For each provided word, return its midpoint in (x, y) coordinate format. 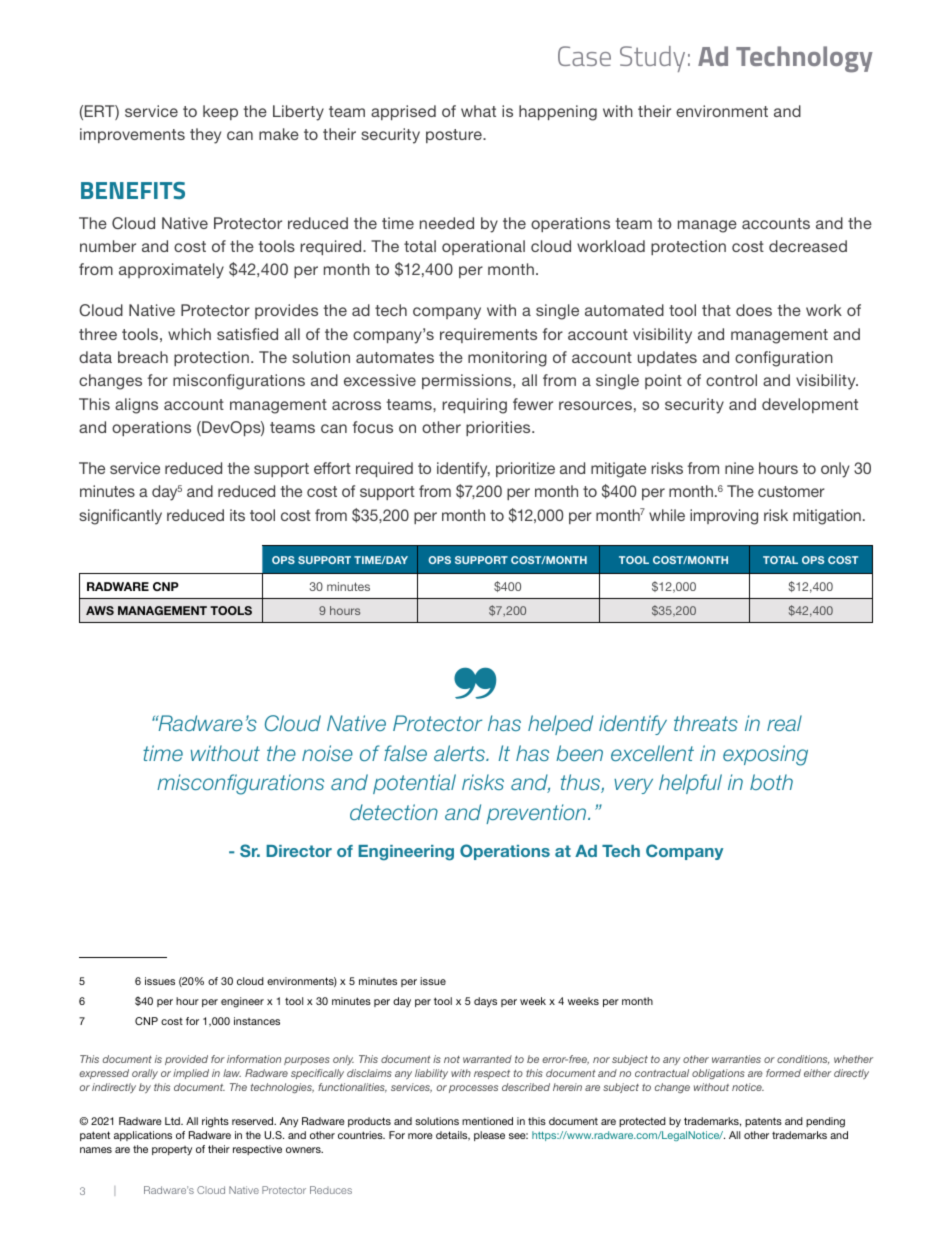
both (771, 782)
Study (652, 59)
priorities (499, 428)
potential (414, 784)
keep (220, 112)
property (172, 1151)
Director (299, 851)
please (489, 1136)
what (478, 111)
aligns (136, 406)
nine (739, 468)
